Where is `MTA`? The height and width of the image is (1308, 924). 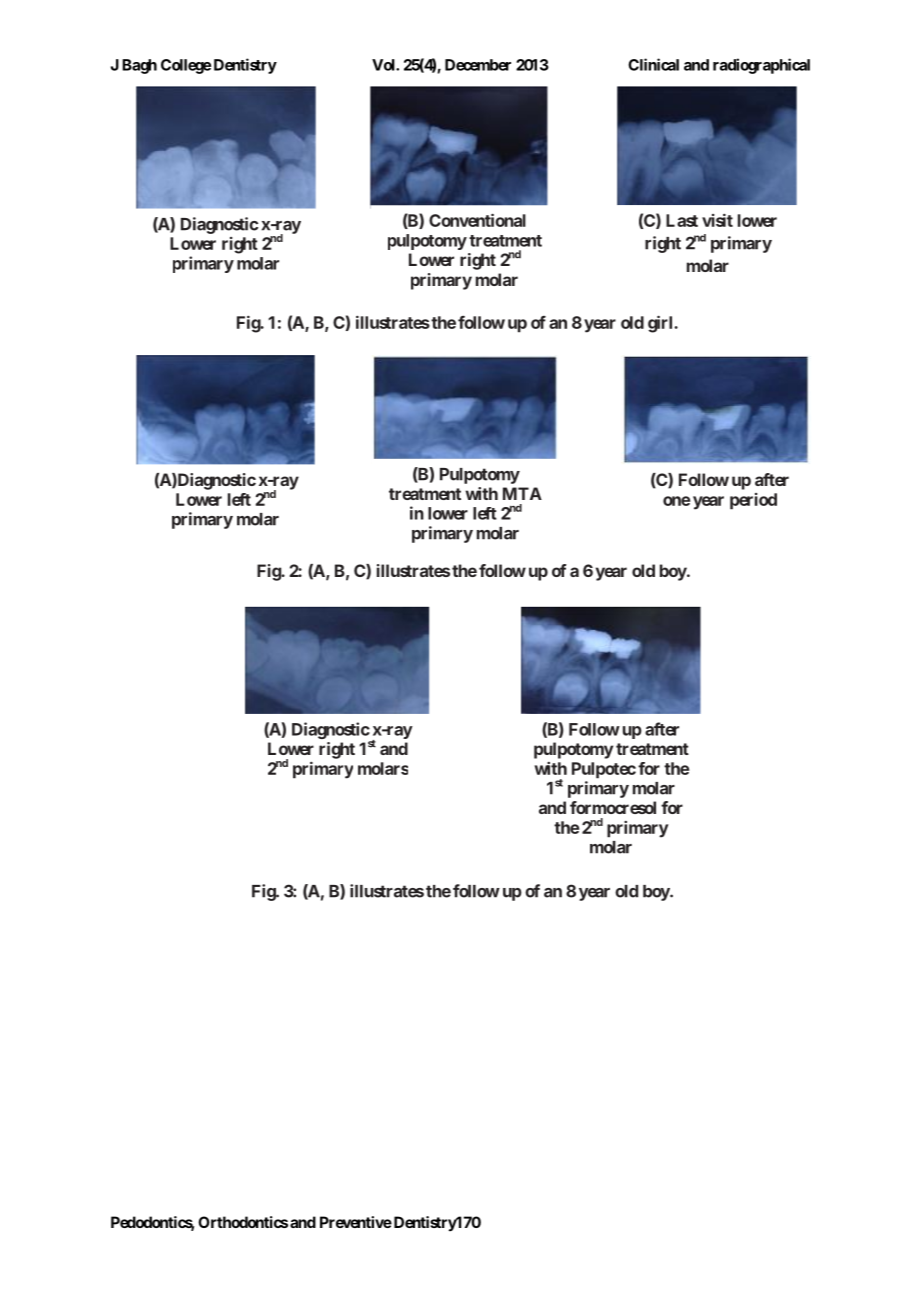 MTA is located at coordinates (522, 493).
